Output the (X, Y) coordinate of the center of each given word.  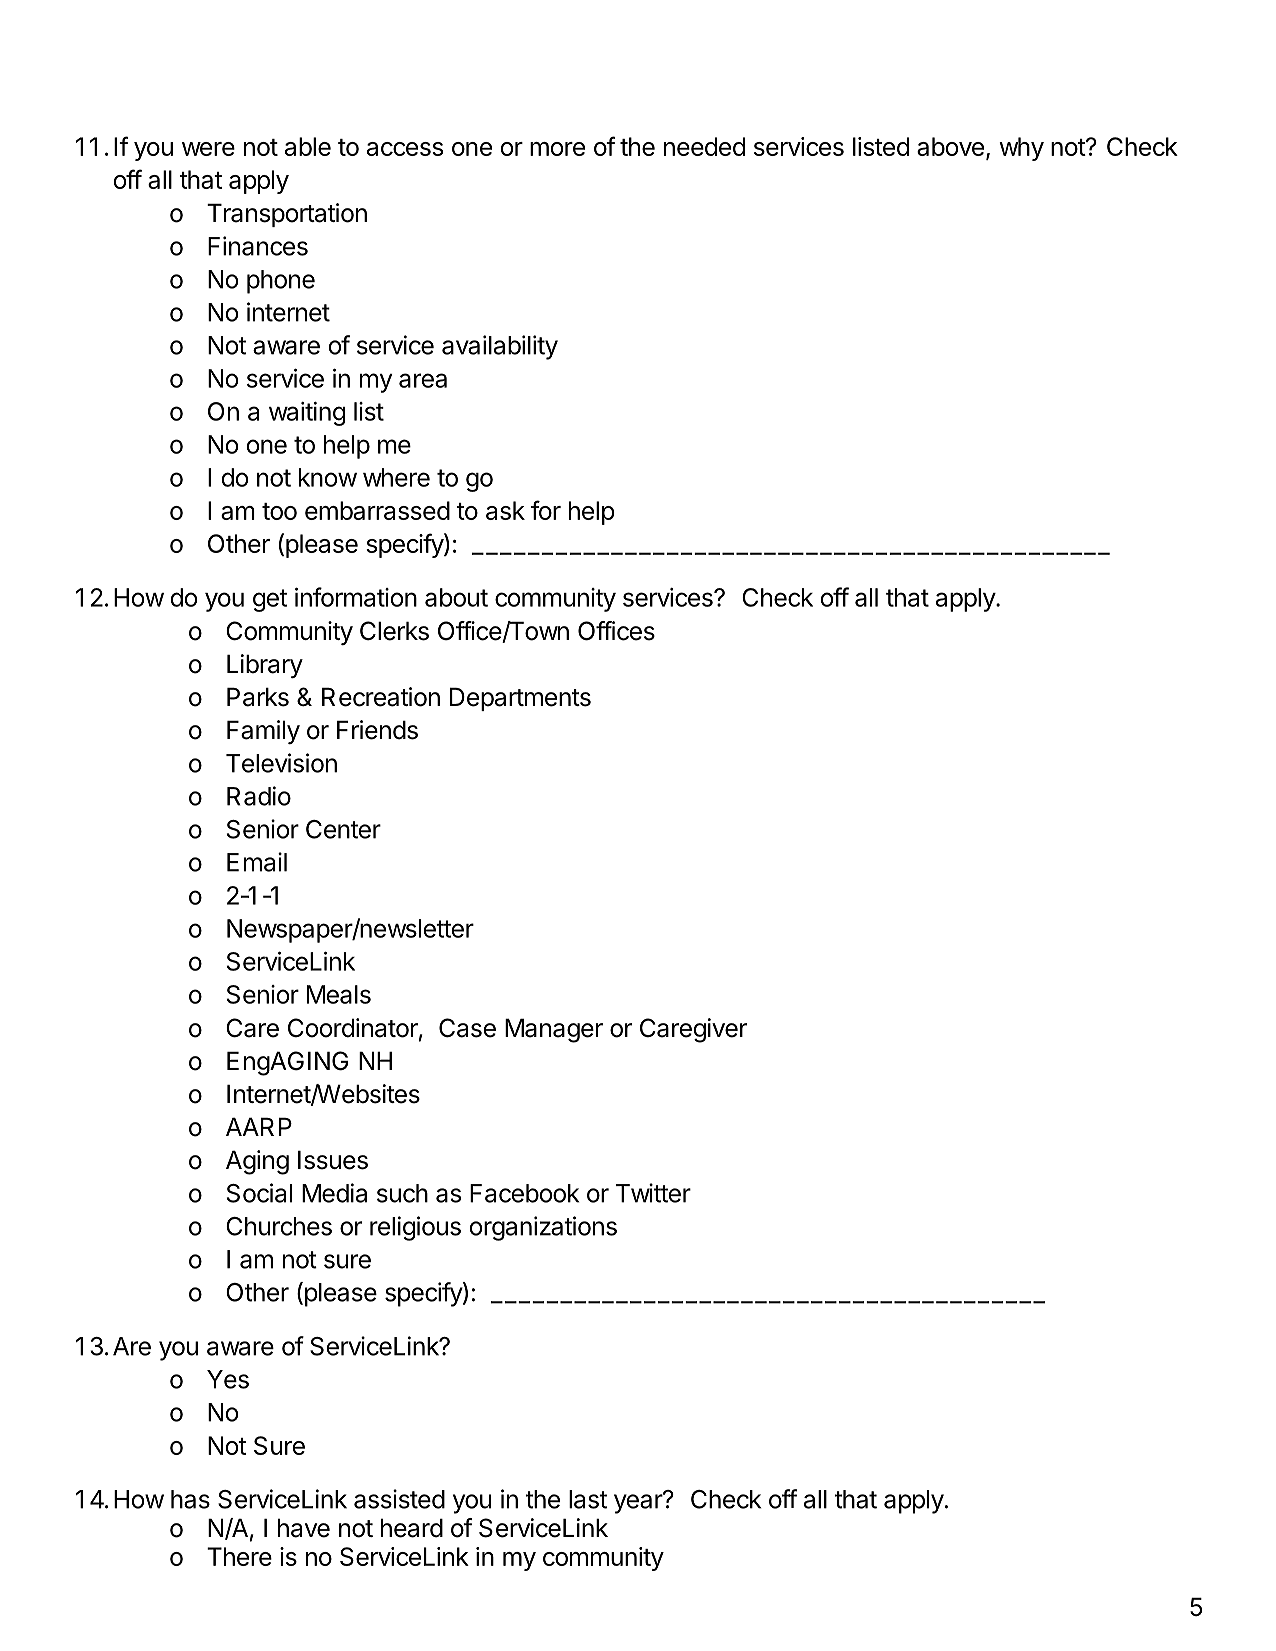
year (639, 1503)
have (304, 1528)
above (950, 146)
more (557, 149)
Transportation (287, 215)
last (588, 1499)
